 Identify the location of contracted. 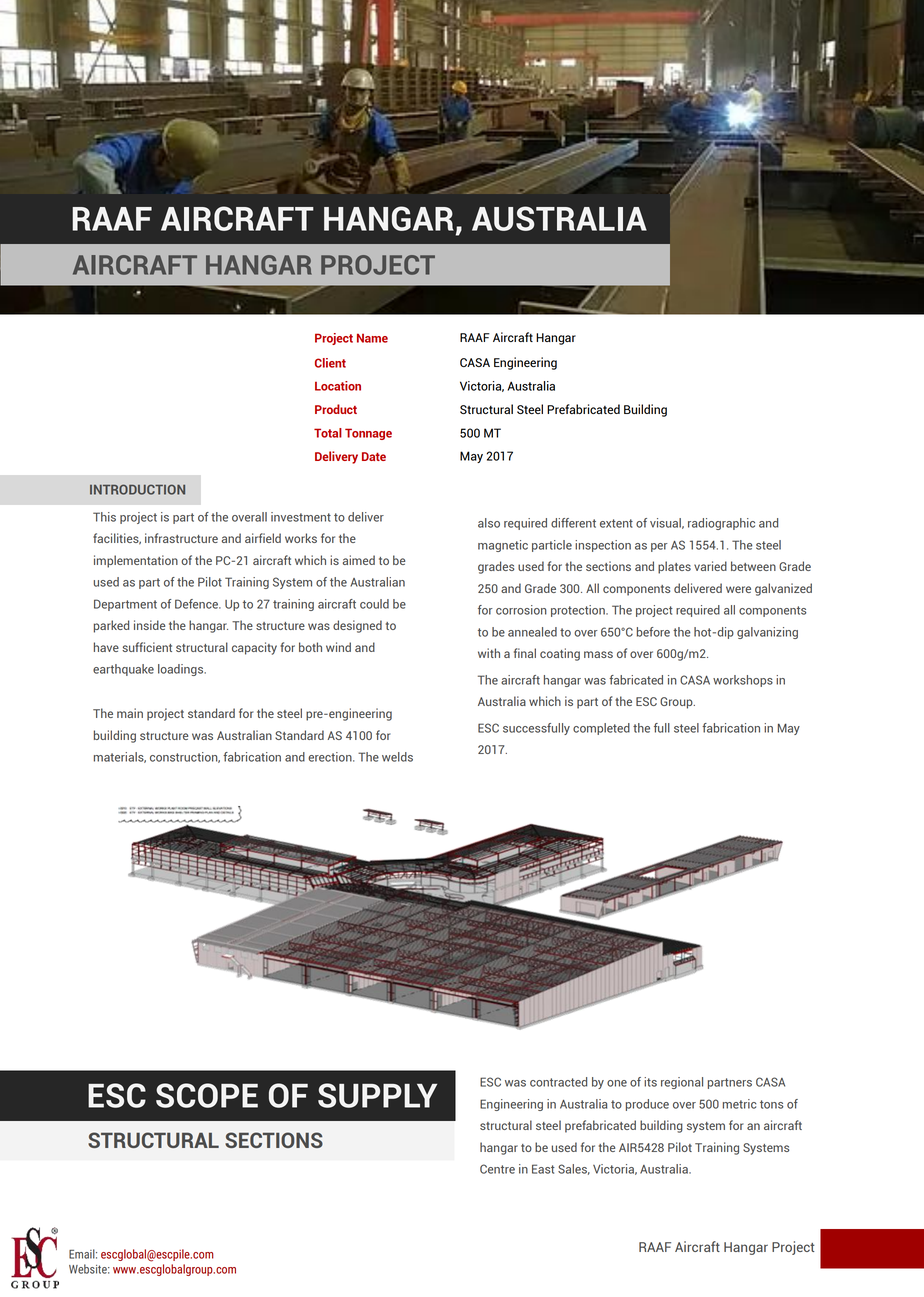
(558, 1082).
